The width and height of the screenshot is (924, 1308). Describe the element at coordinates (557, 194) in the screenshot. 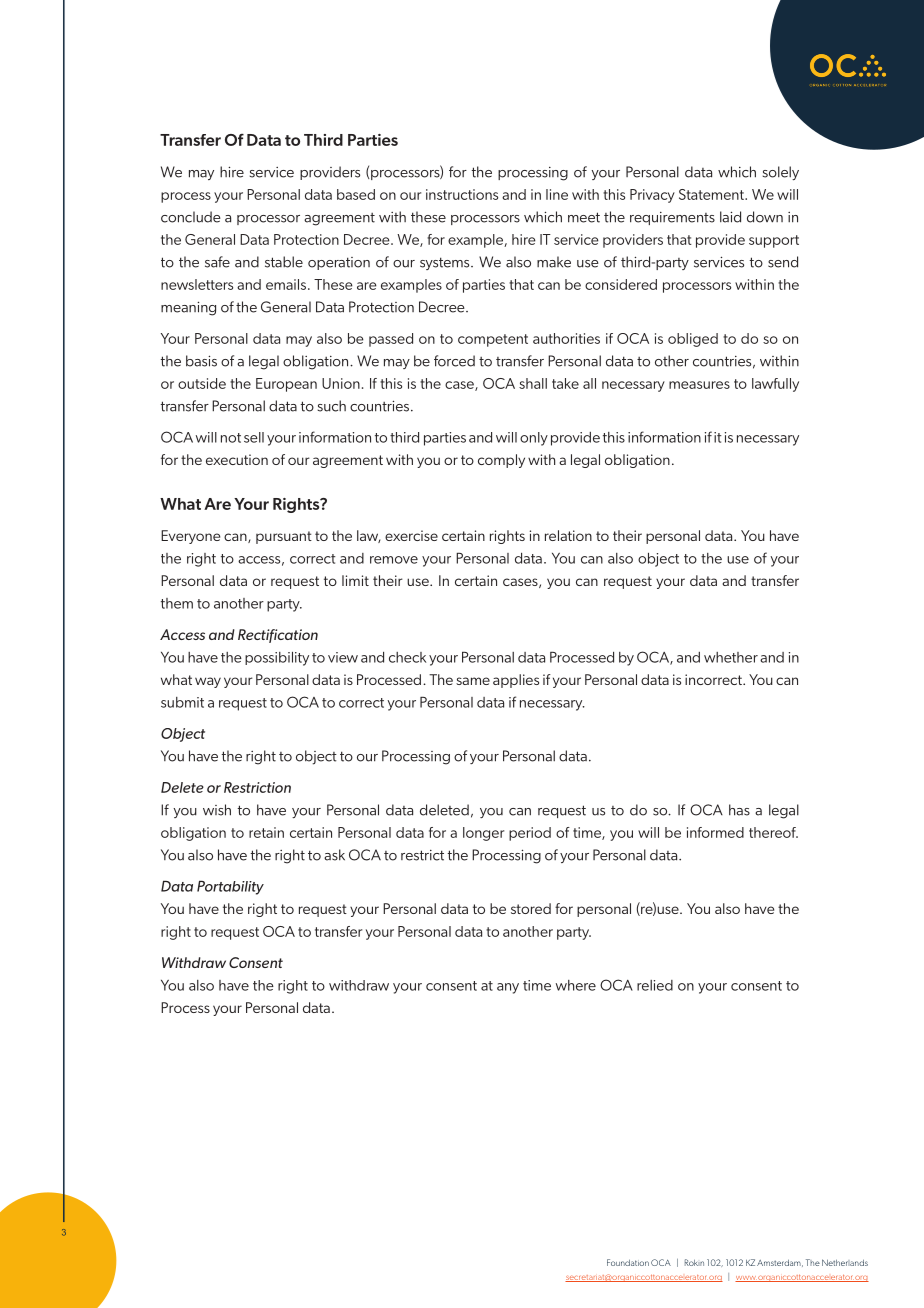

I see `line` at that location.
